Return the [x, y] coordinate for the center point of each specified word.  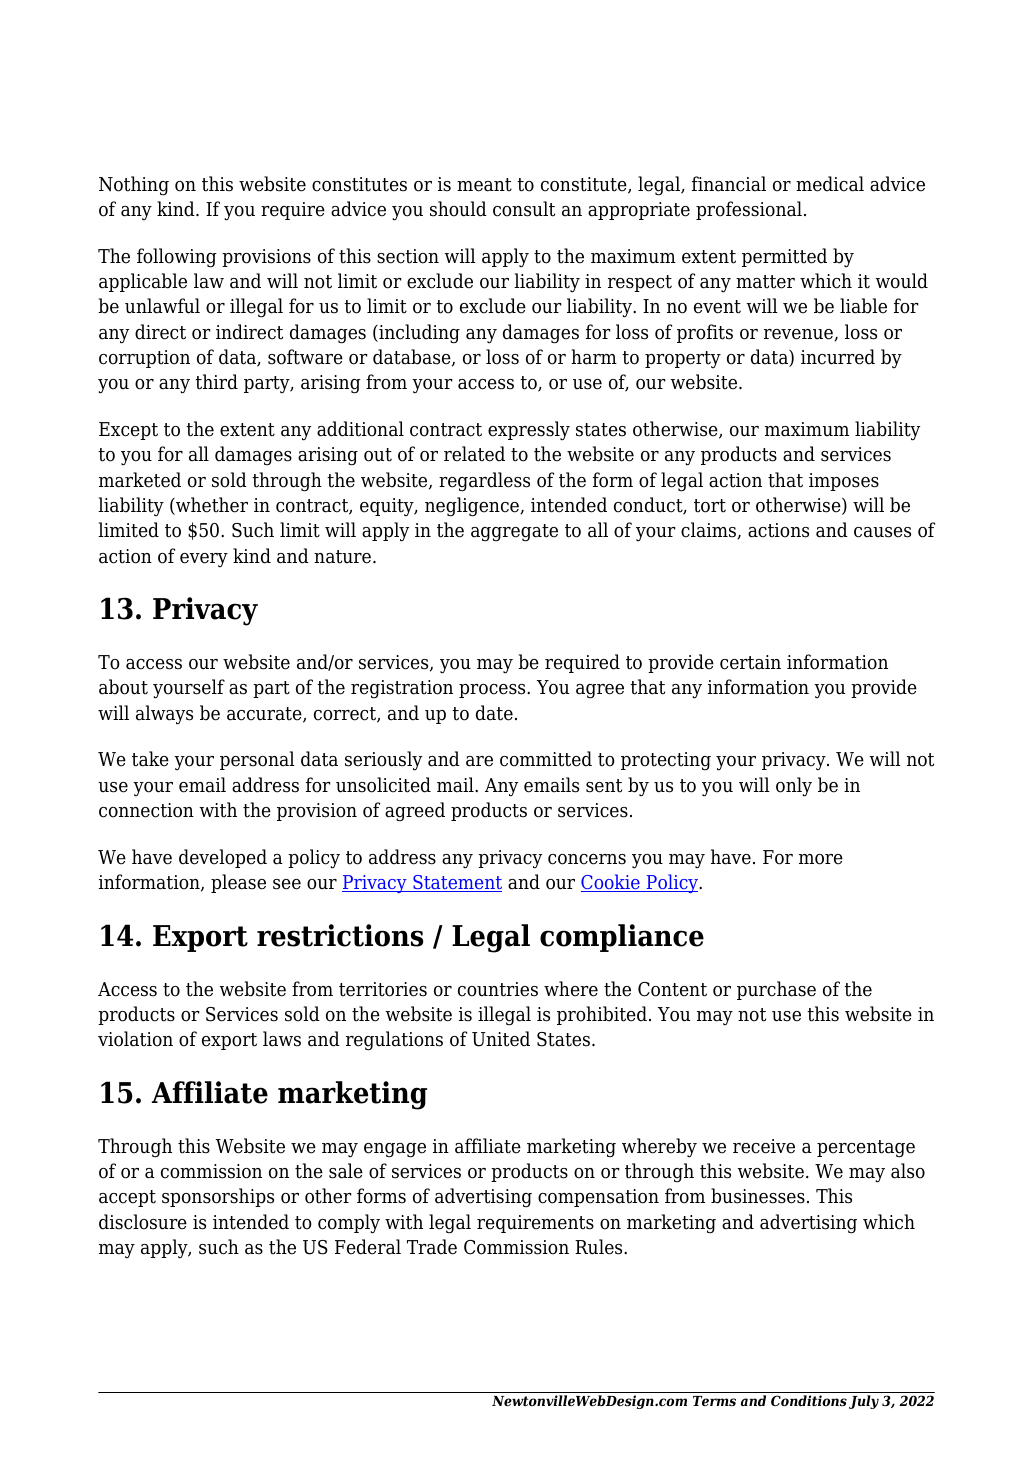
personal [257, 760]
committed [546, 759]
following [177, 258]
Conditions [809, 1400]
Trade [432, 1247]
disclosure [143, 1222]
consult [524, 209]
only [794, 787]
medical [830, 184]
